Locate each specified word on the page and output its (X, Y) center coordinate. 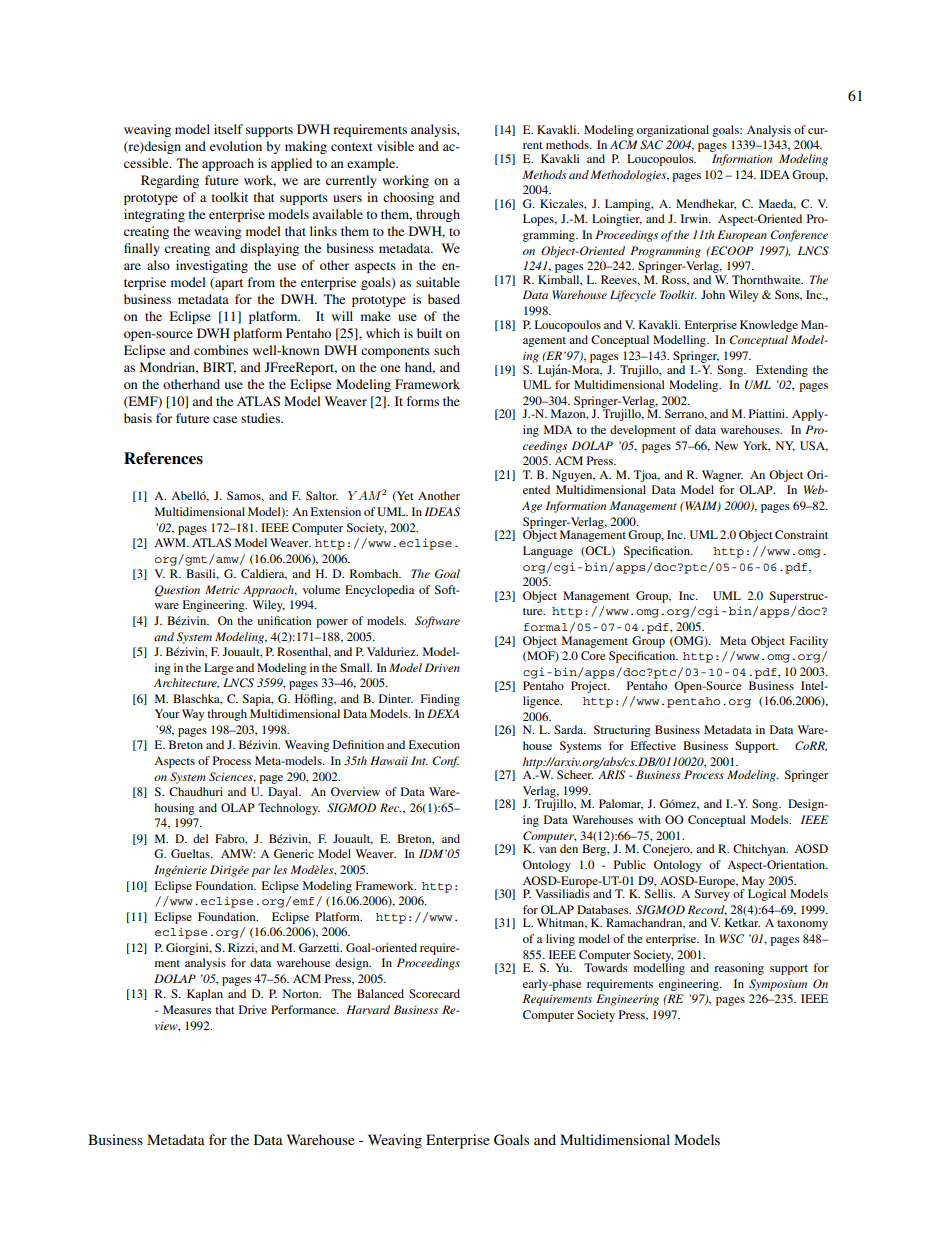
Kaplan (205, 995)
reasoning (739, 969)
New (726, 445)
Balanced (380, 993)
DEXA (443, 713)
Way (193, 715)
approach (228, 164)
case (225, 419)
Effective (653, 745)
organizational (673, 131)
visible (395, 146)
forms (423, 401)
